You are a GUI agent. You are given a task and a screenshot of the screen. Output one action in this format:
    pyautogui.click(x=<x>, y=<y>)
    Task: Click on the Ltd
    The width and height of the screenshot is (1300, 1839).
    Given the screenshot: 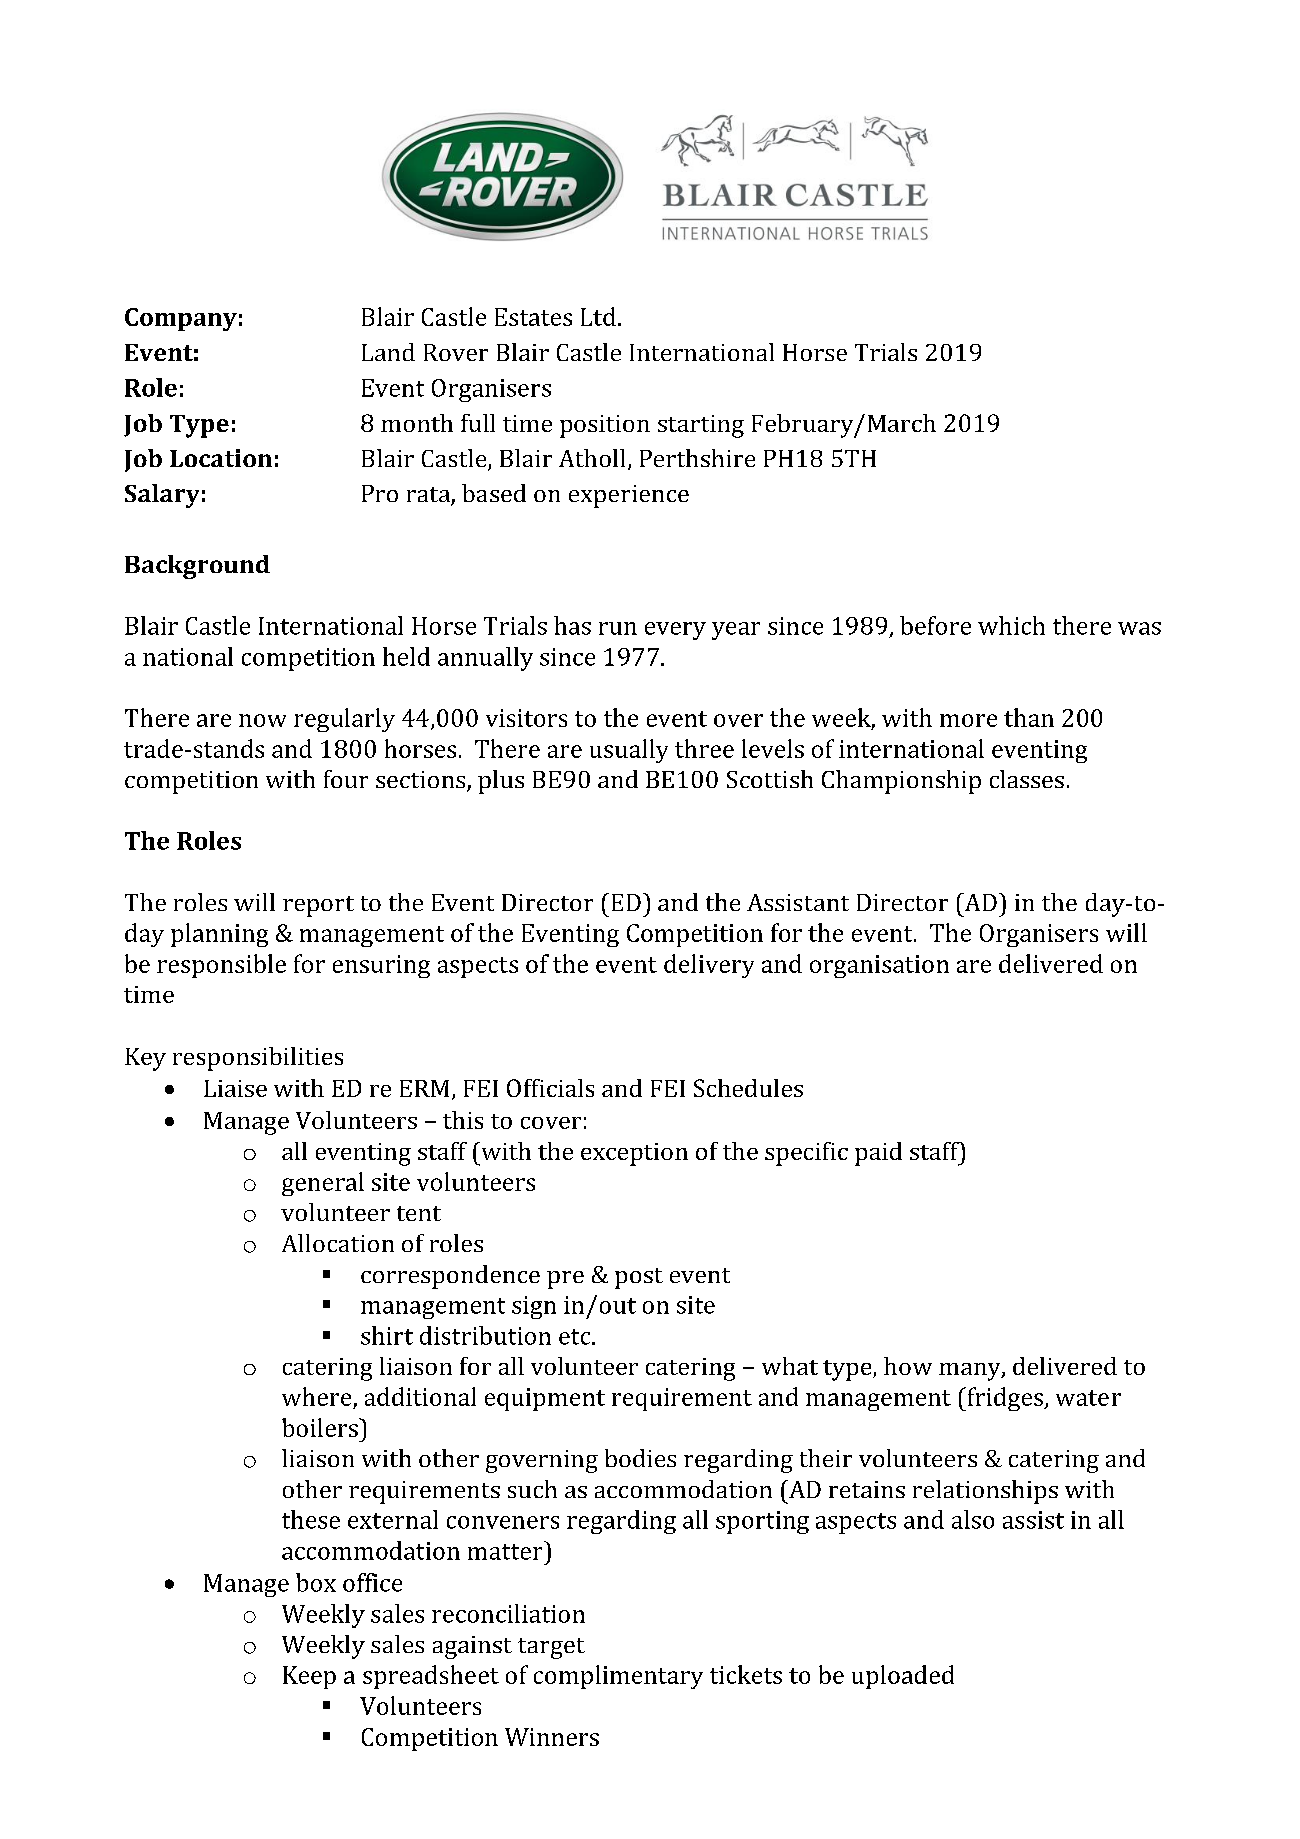 What is the action you would take?
    pyautogui.click(x=598, y=316)
